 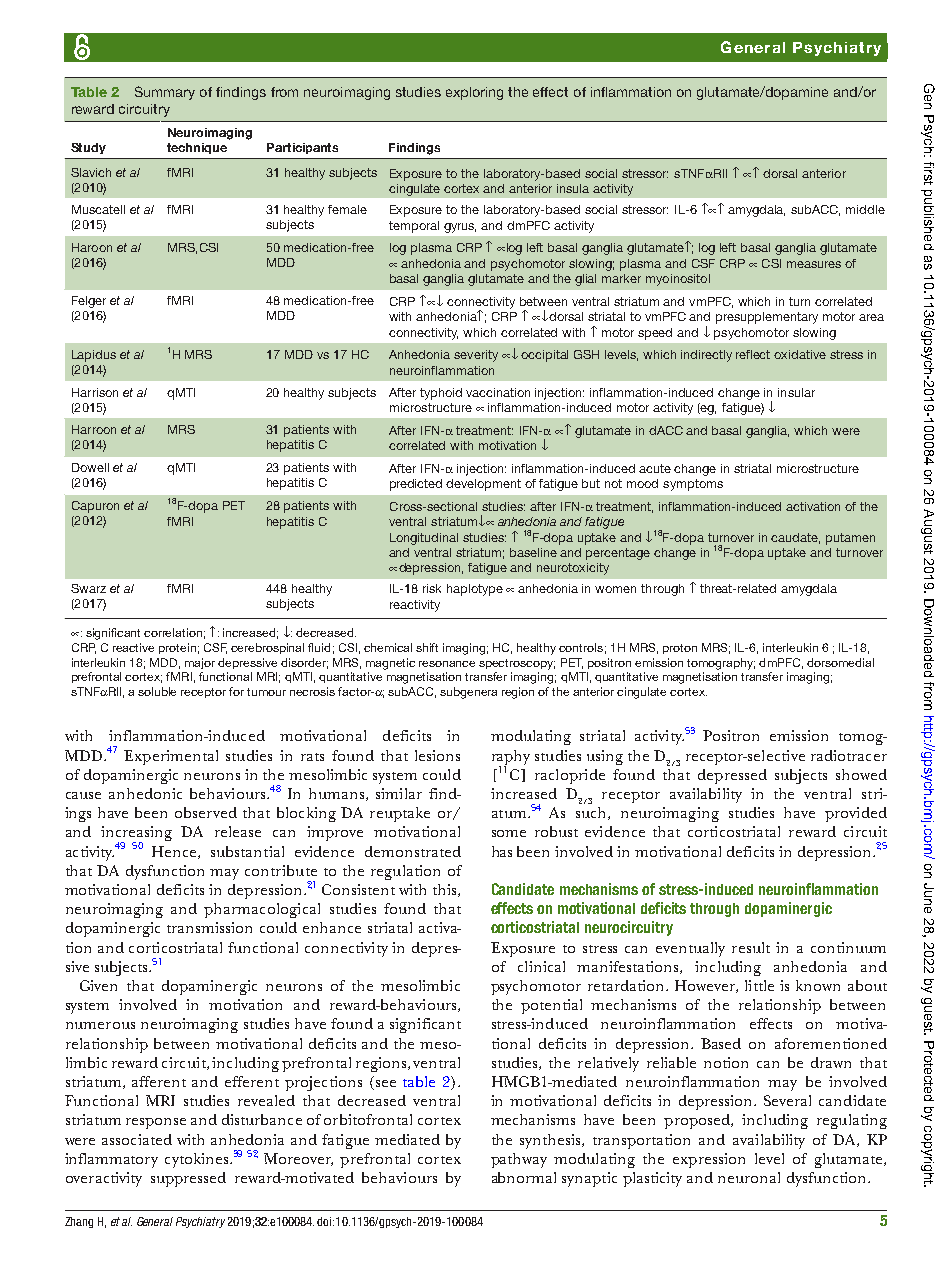 What do you see at coordinates (524, 1177) in the image?
I see `abnormal` at bounding box center [524, 1177].
